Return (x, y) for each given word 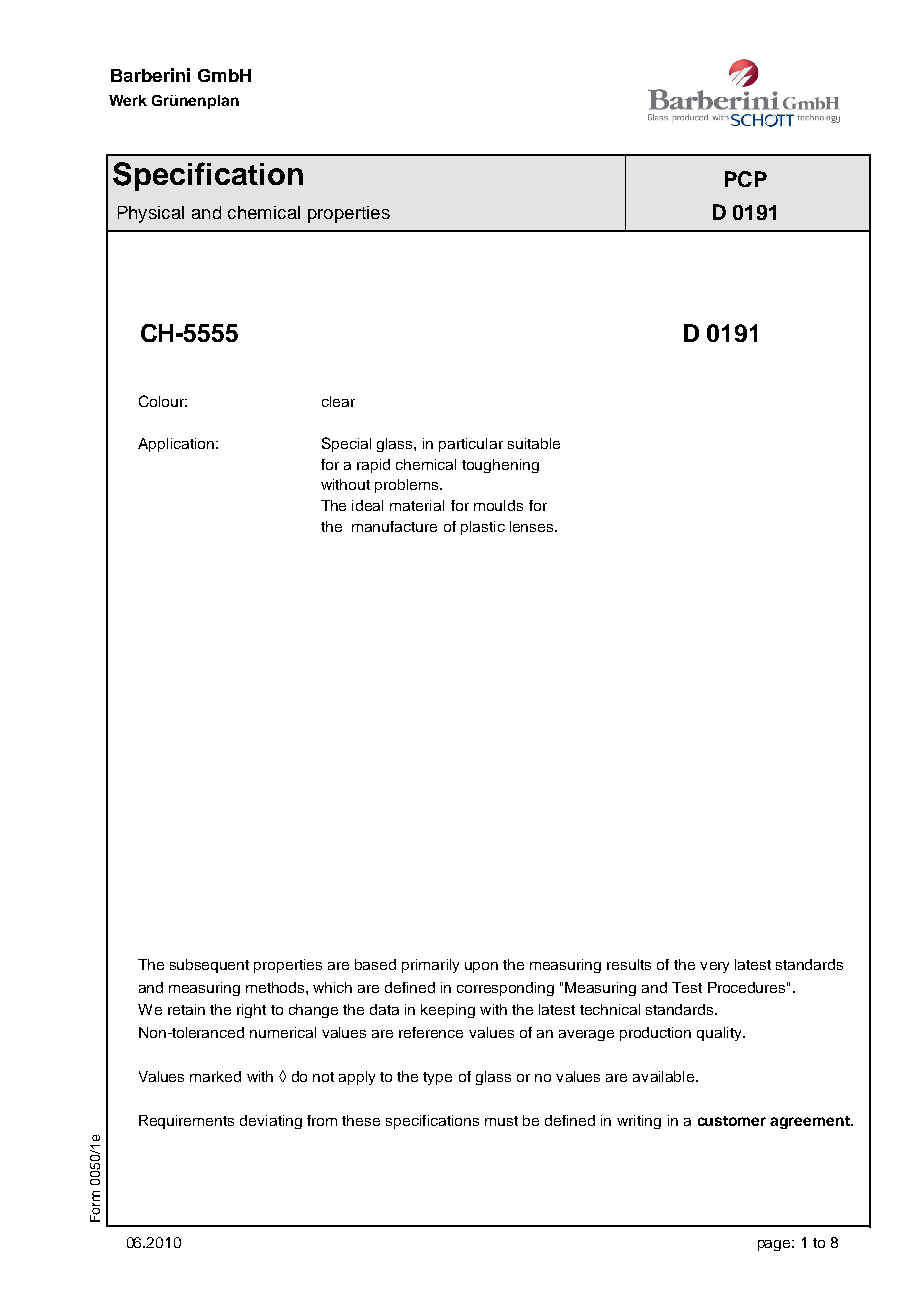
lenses (533, 526)
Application (176, 445)
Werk (128, 100)
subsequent (209, 966)
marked (215, 1076)
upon (481, 967)
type (437, 1078)
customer (732, 1121)
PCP (746, 179)
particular (471, 445)
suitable (534, 443)
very (714, 967)
